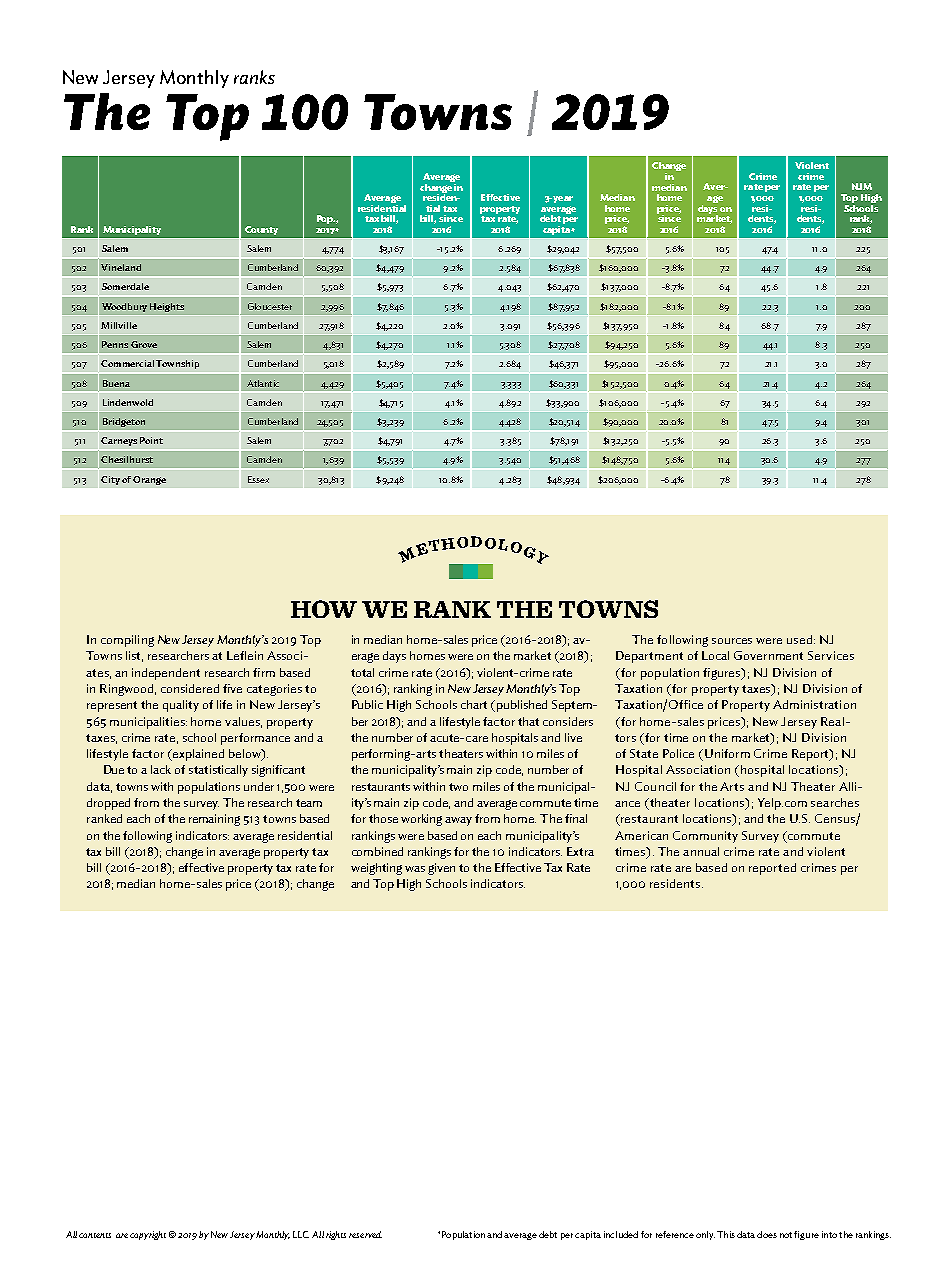  Describe the element at coordinates (862, 186) in the screenshot. I see `NJM` at that location.
